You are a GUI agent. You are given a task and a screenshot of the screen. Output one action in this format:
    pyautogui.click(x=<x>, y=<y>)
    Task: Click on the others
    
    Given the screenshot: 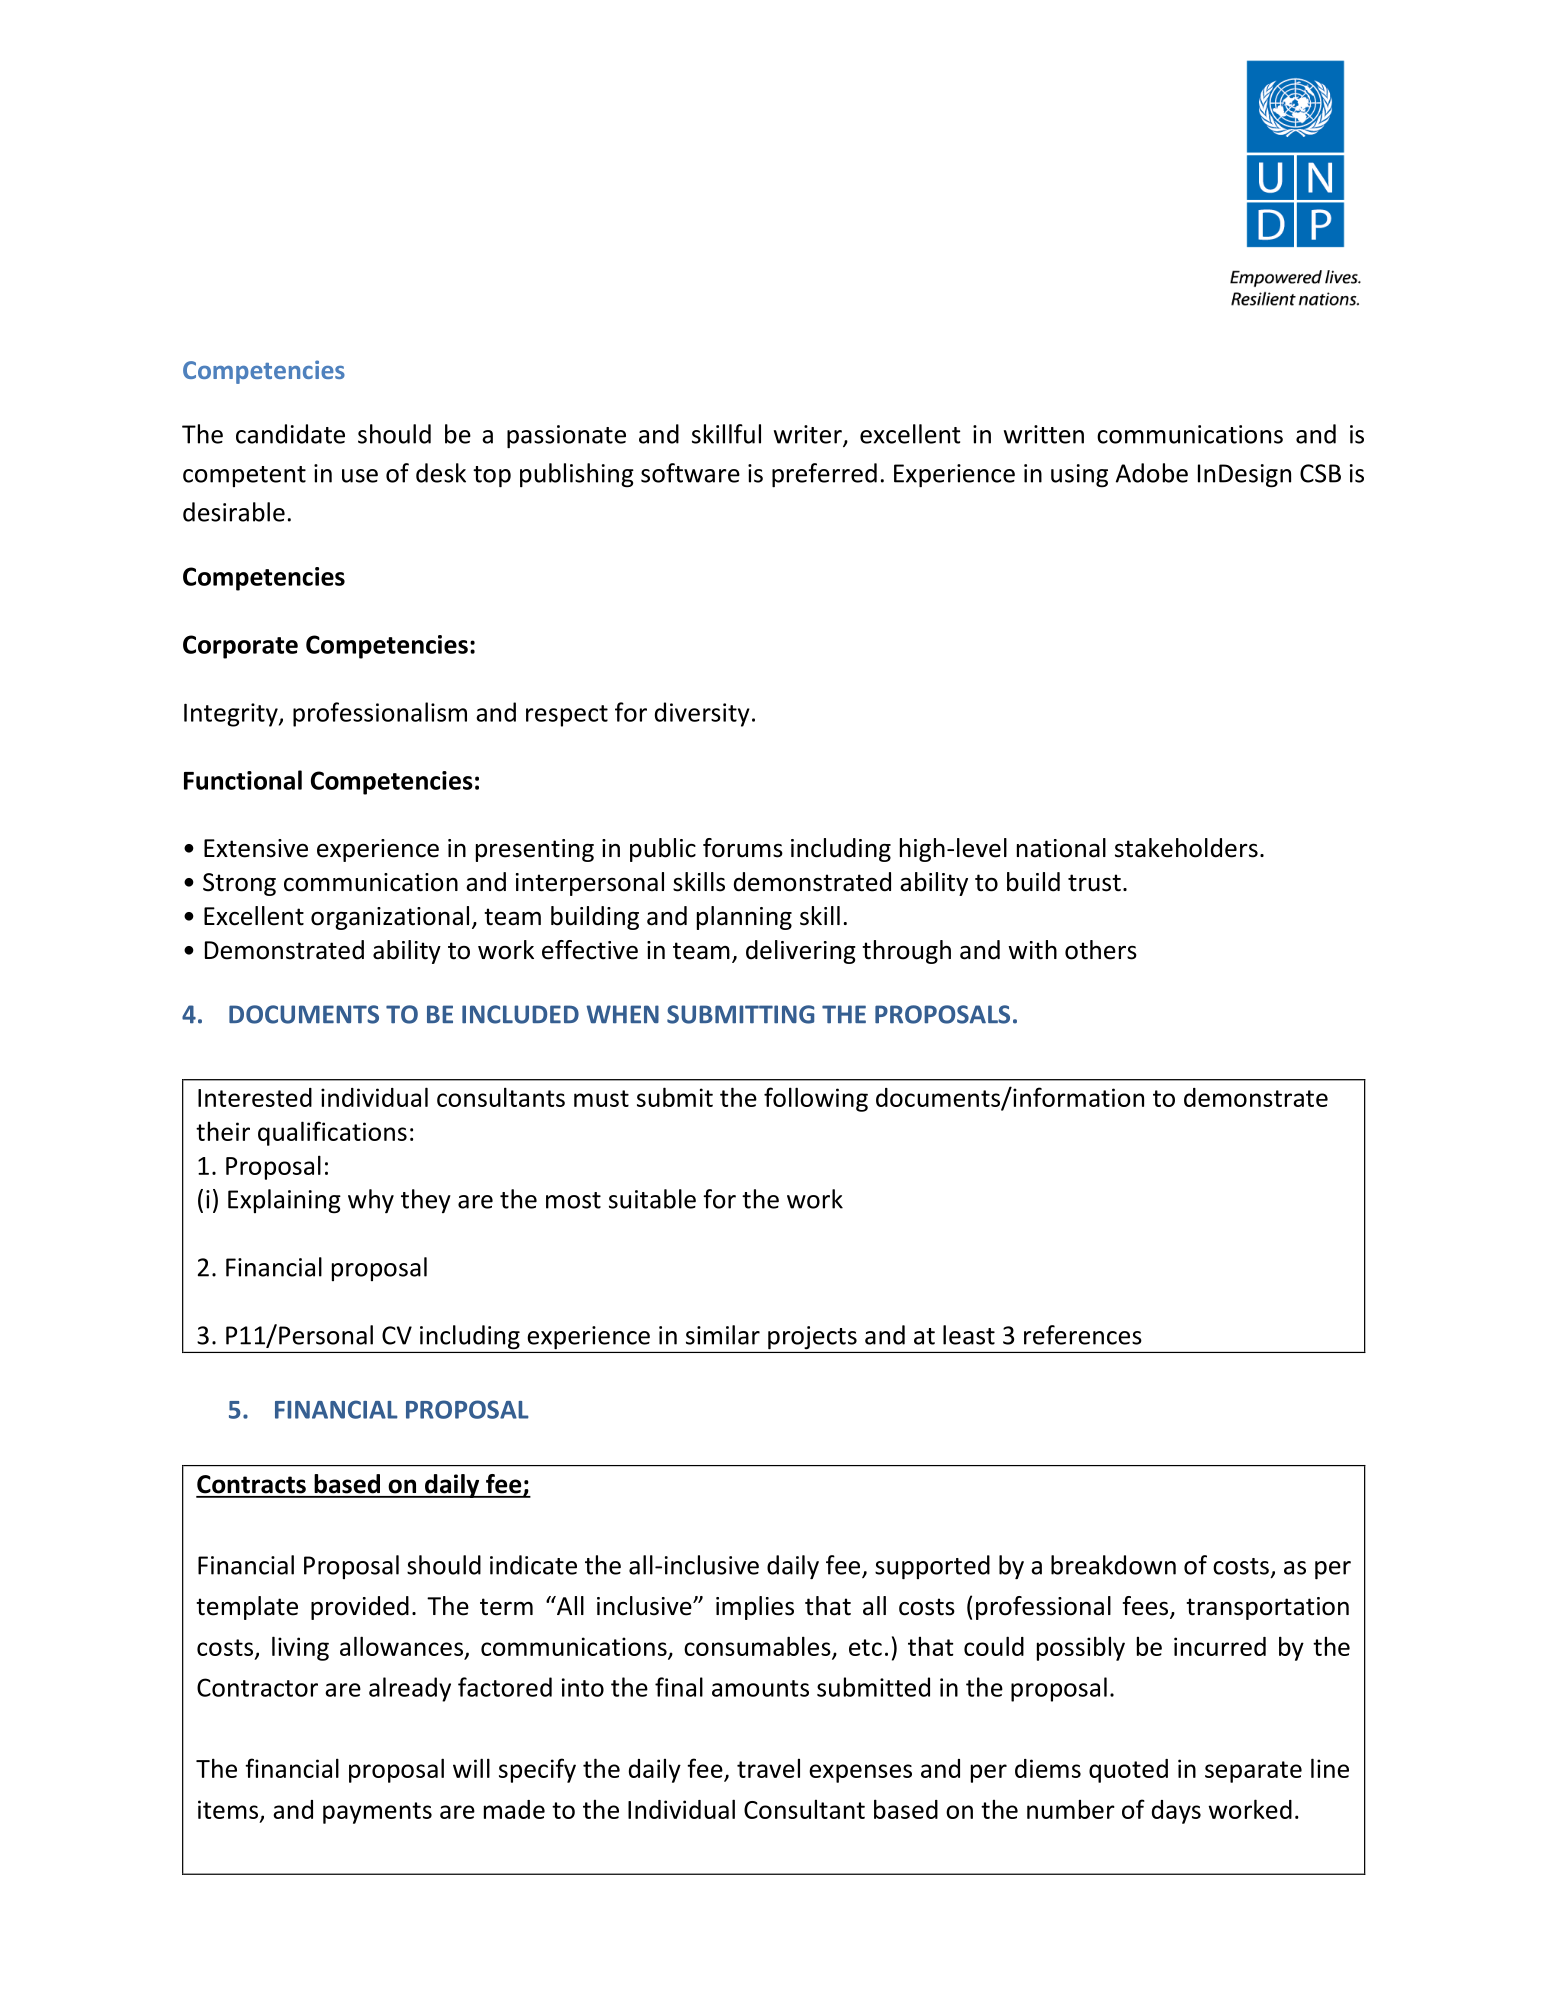 What is the action you would take?
    pyautogui.click(x=1101, y=950)
